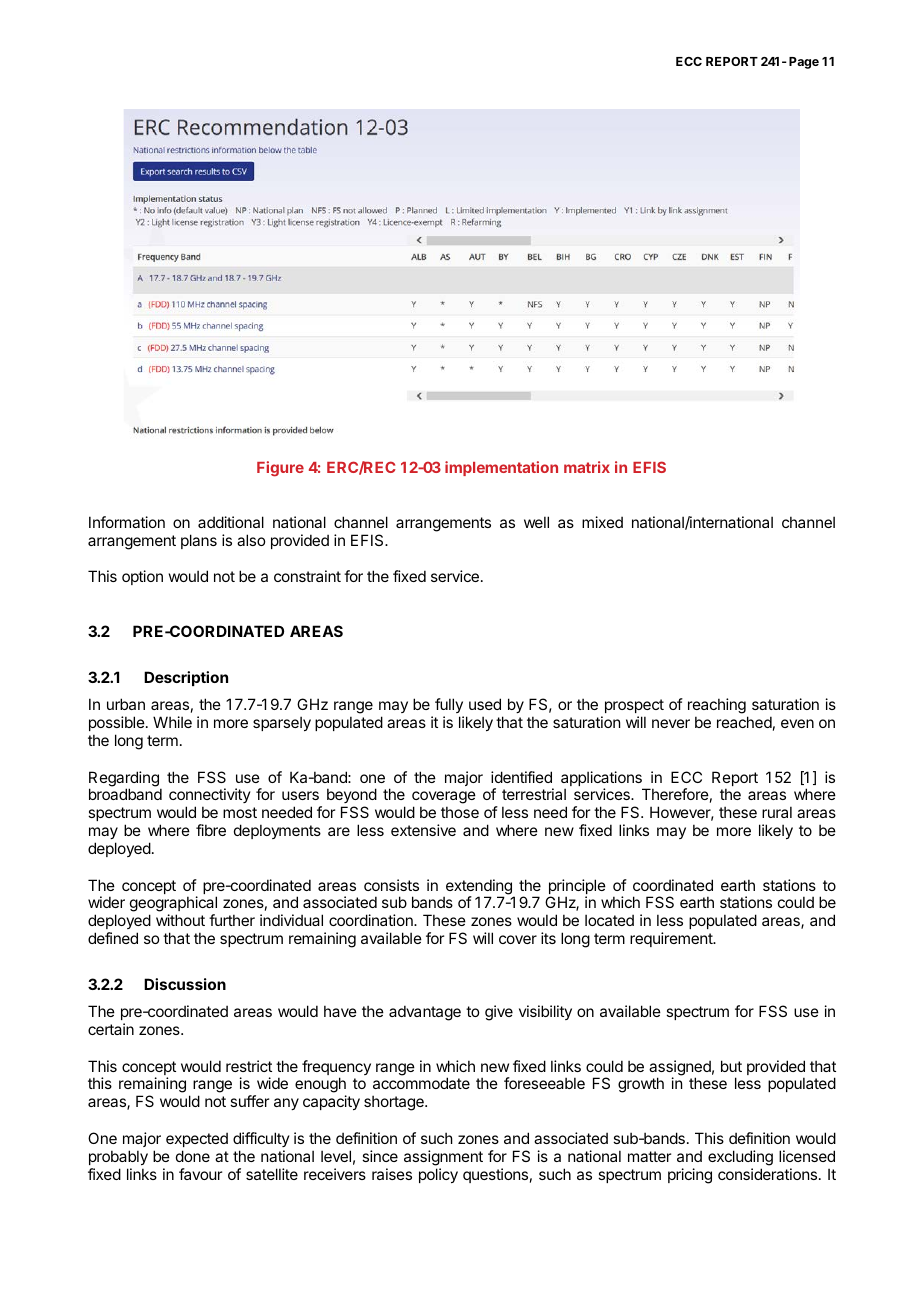  I want to click on mixed, so click(602, 522).
